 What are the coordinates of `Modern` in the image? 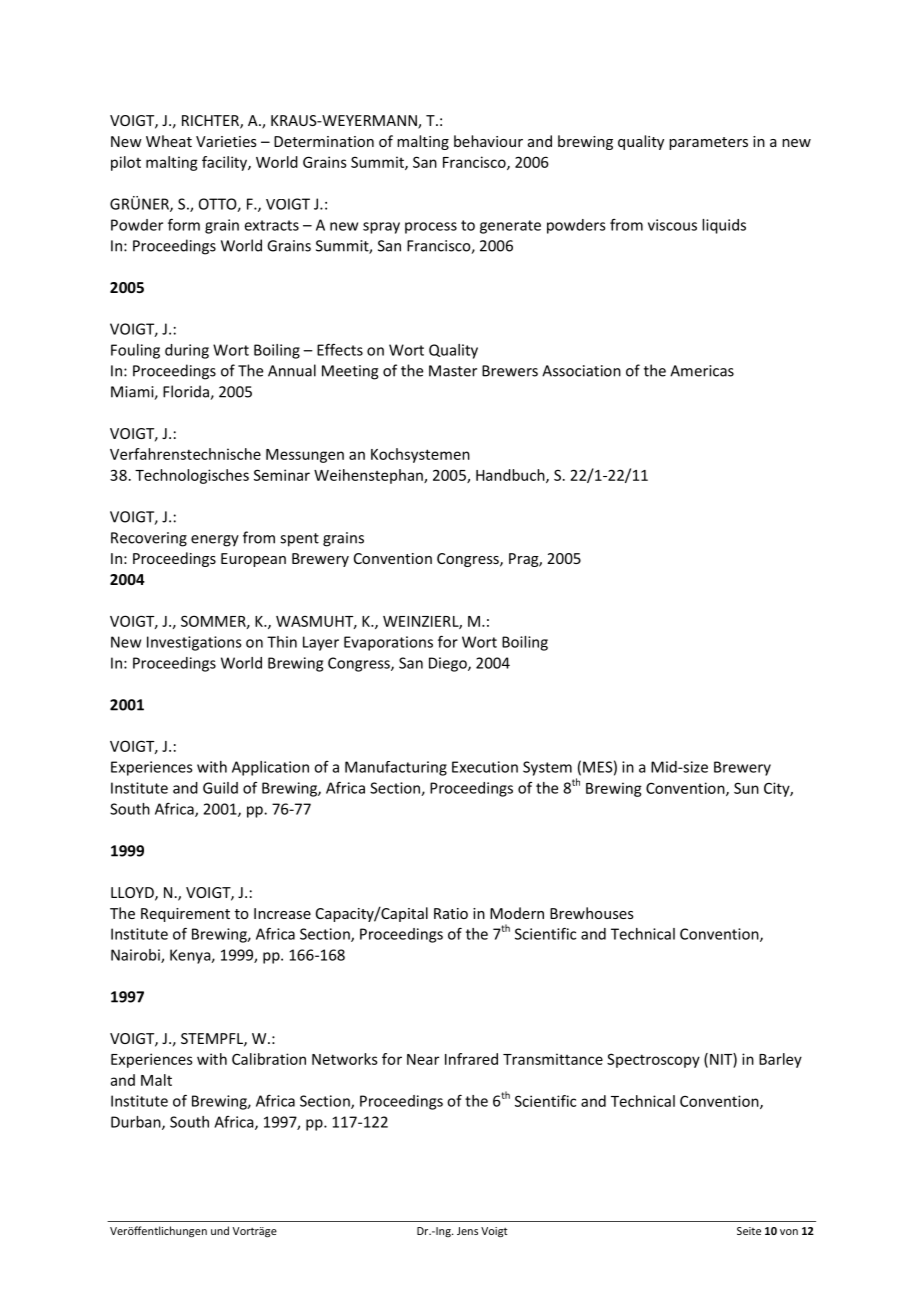 It's located at (517, 913).
